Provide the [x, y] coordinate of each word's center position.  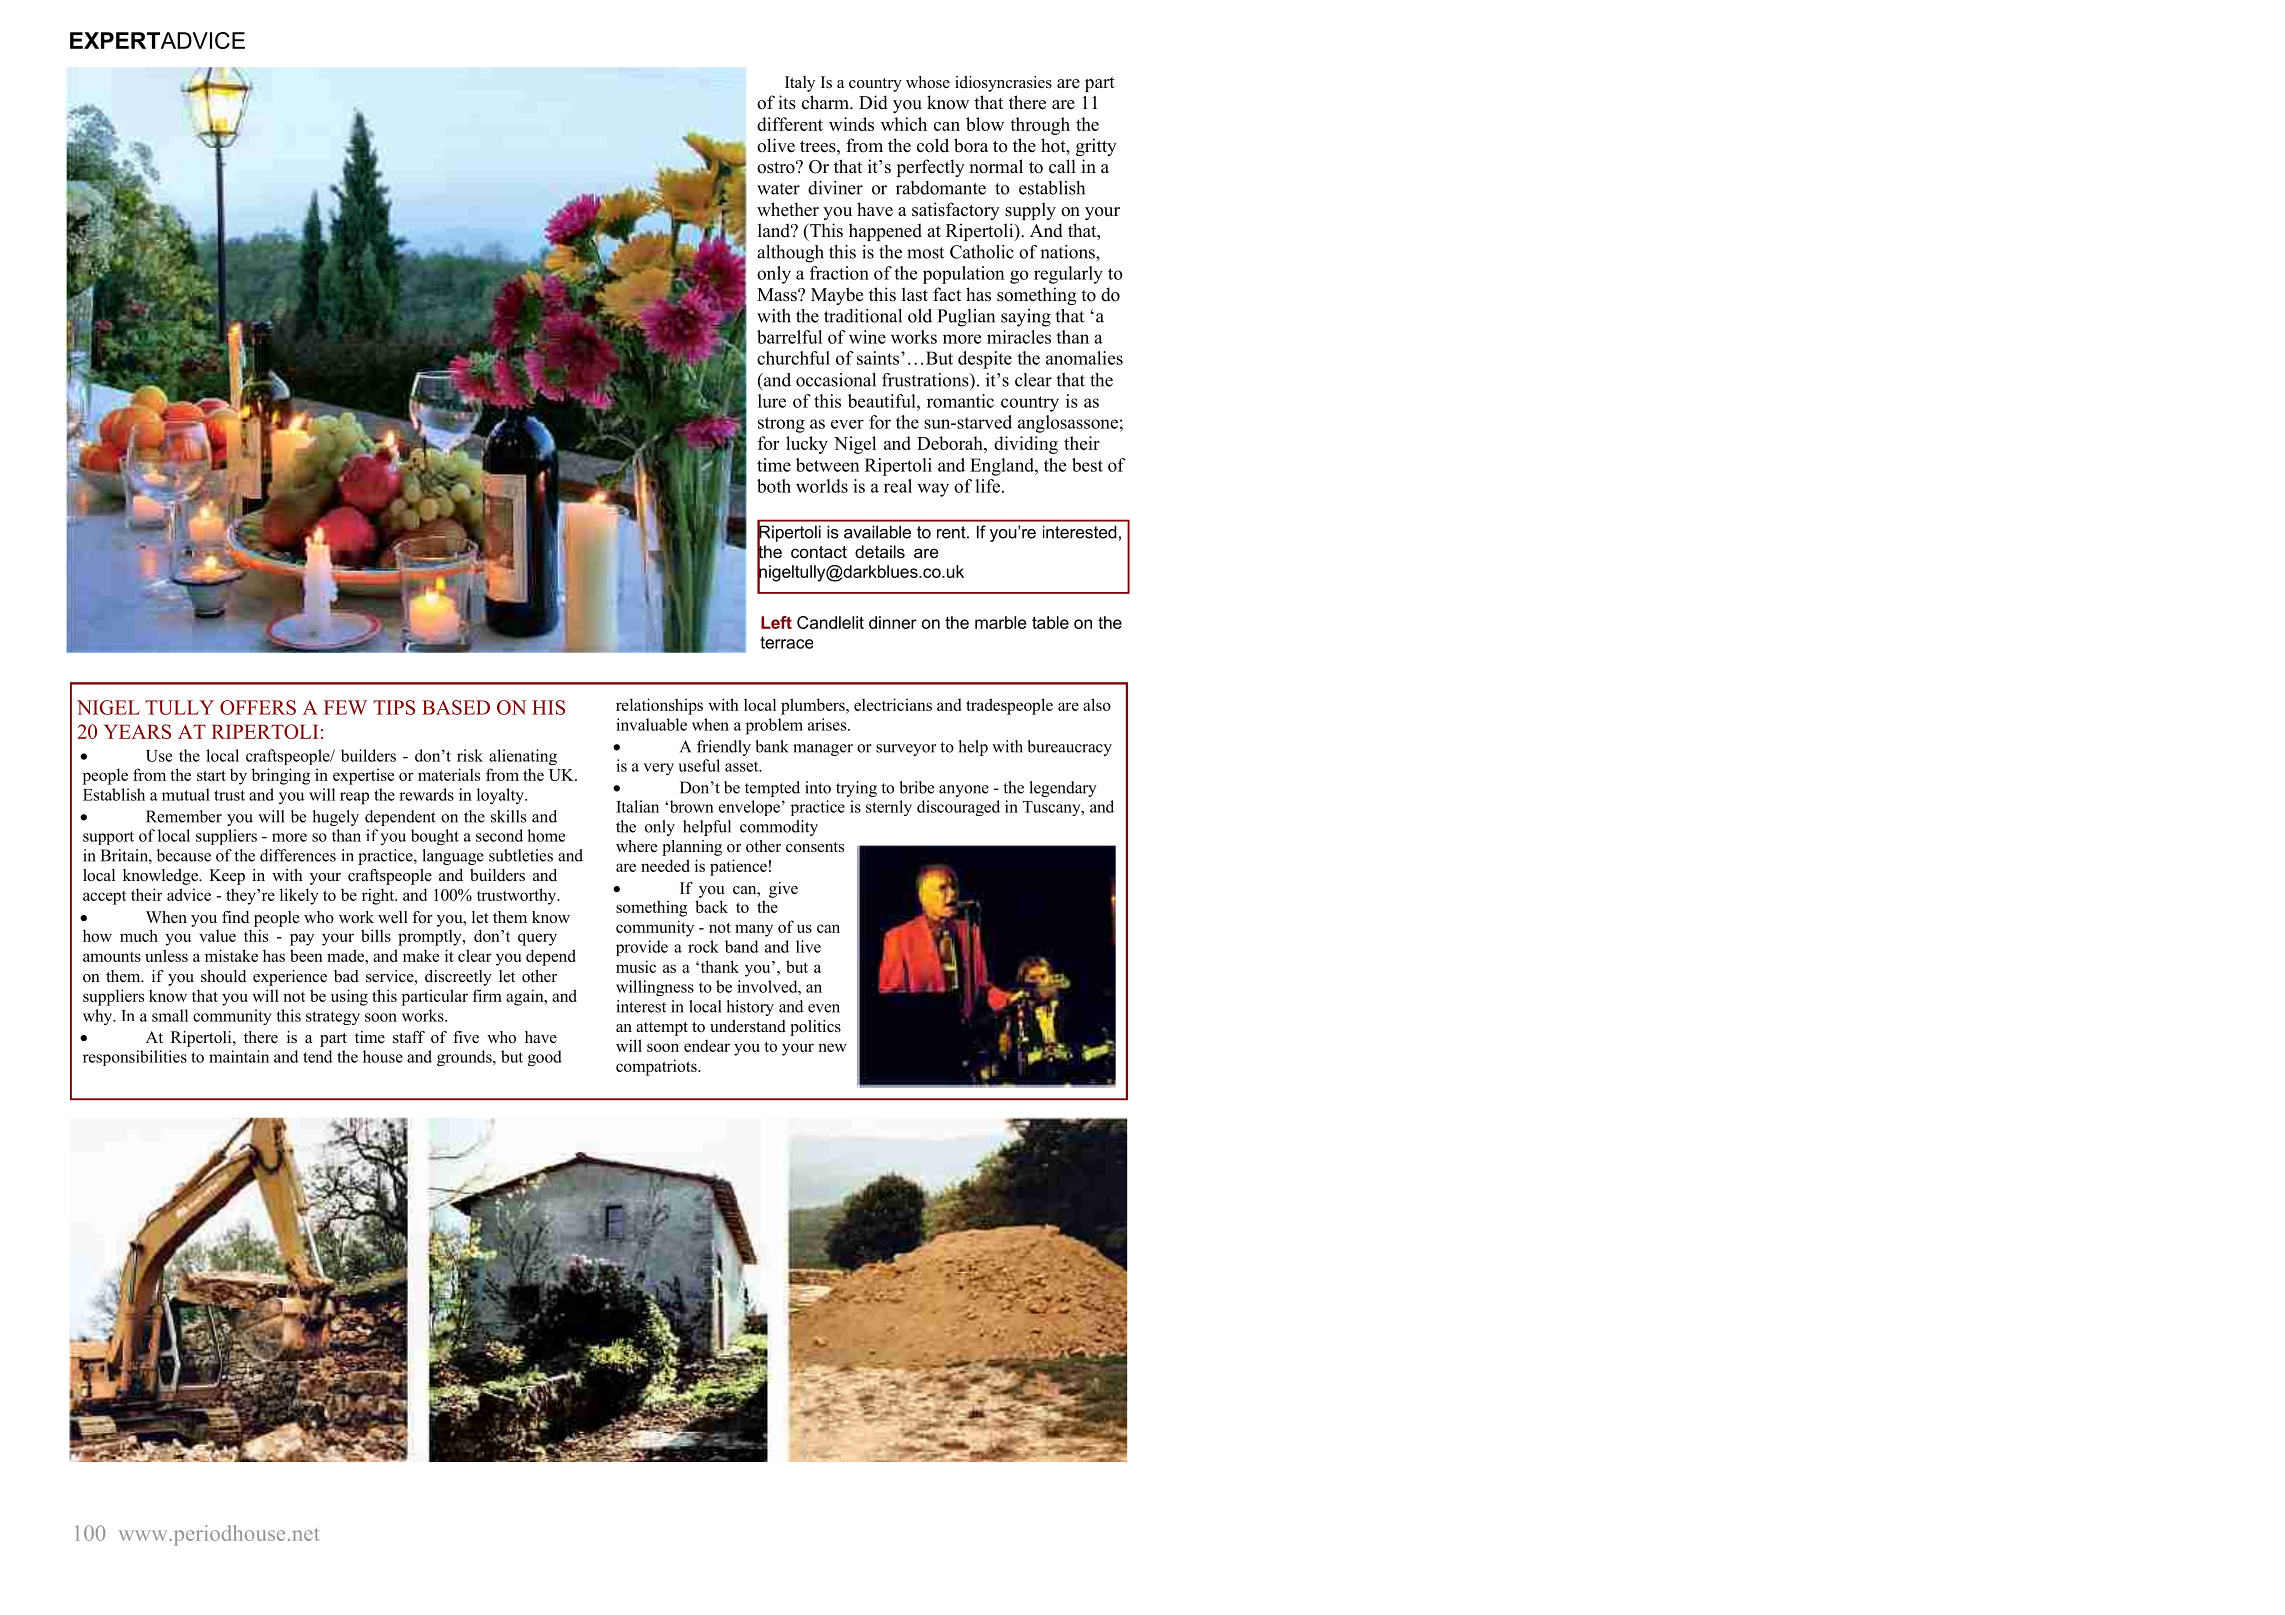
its [787, 102]
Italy [800, 84]
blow [985, 124]
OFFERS [258, 707]
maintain [239, 1056]
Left [776, 622]
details [880, 551]
